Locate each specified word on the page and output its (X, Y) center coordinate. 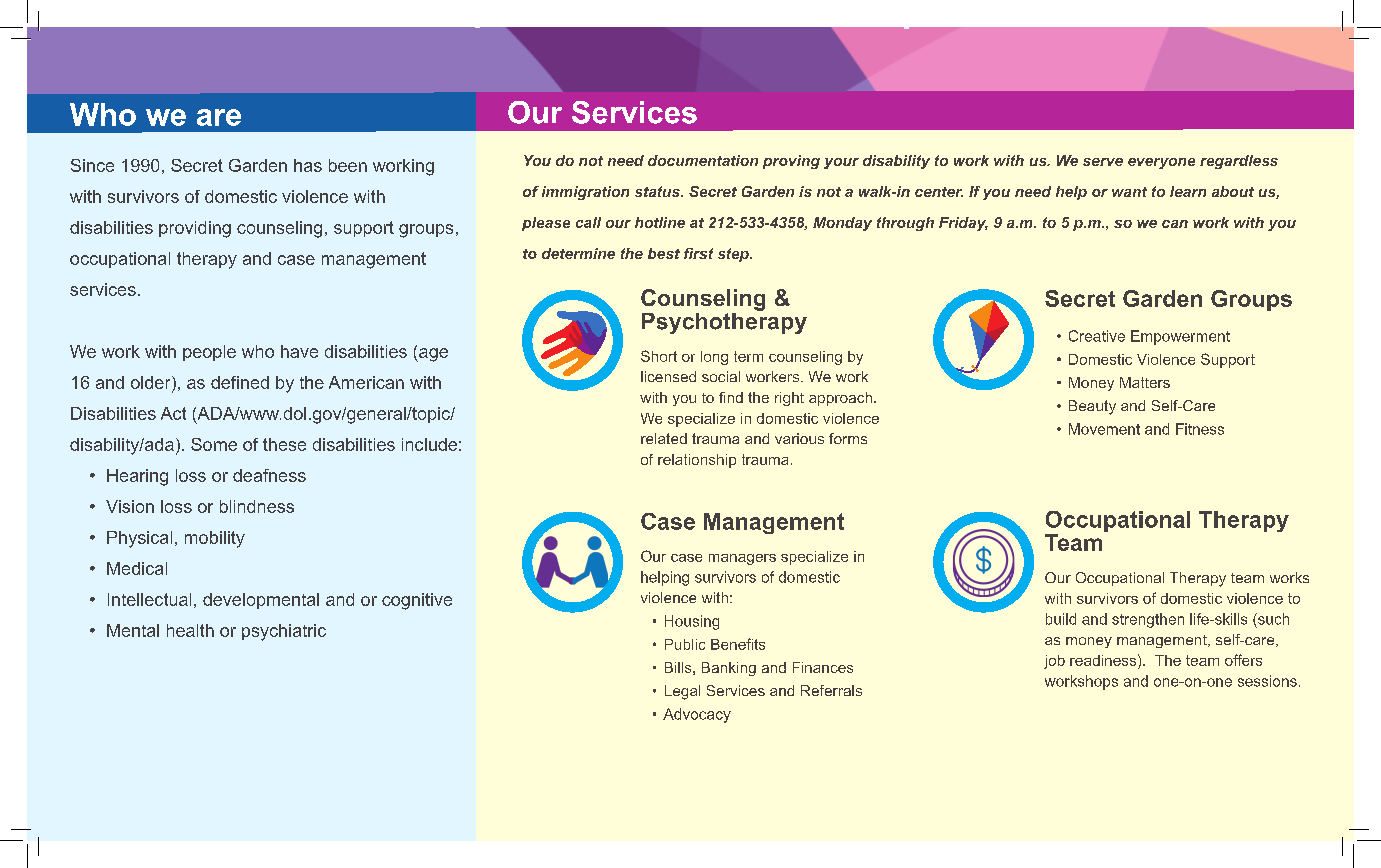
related (664, 438)
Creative (1097, 336)
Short (659, 356)
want (1129, 192)
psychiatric (284, 632)
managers (742, 559)
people (209, 353)
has (308, 165)
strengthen (1148, 620)
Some (214, 444)
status (658, 191)
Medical (137, 568)
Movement (1104, 429)
